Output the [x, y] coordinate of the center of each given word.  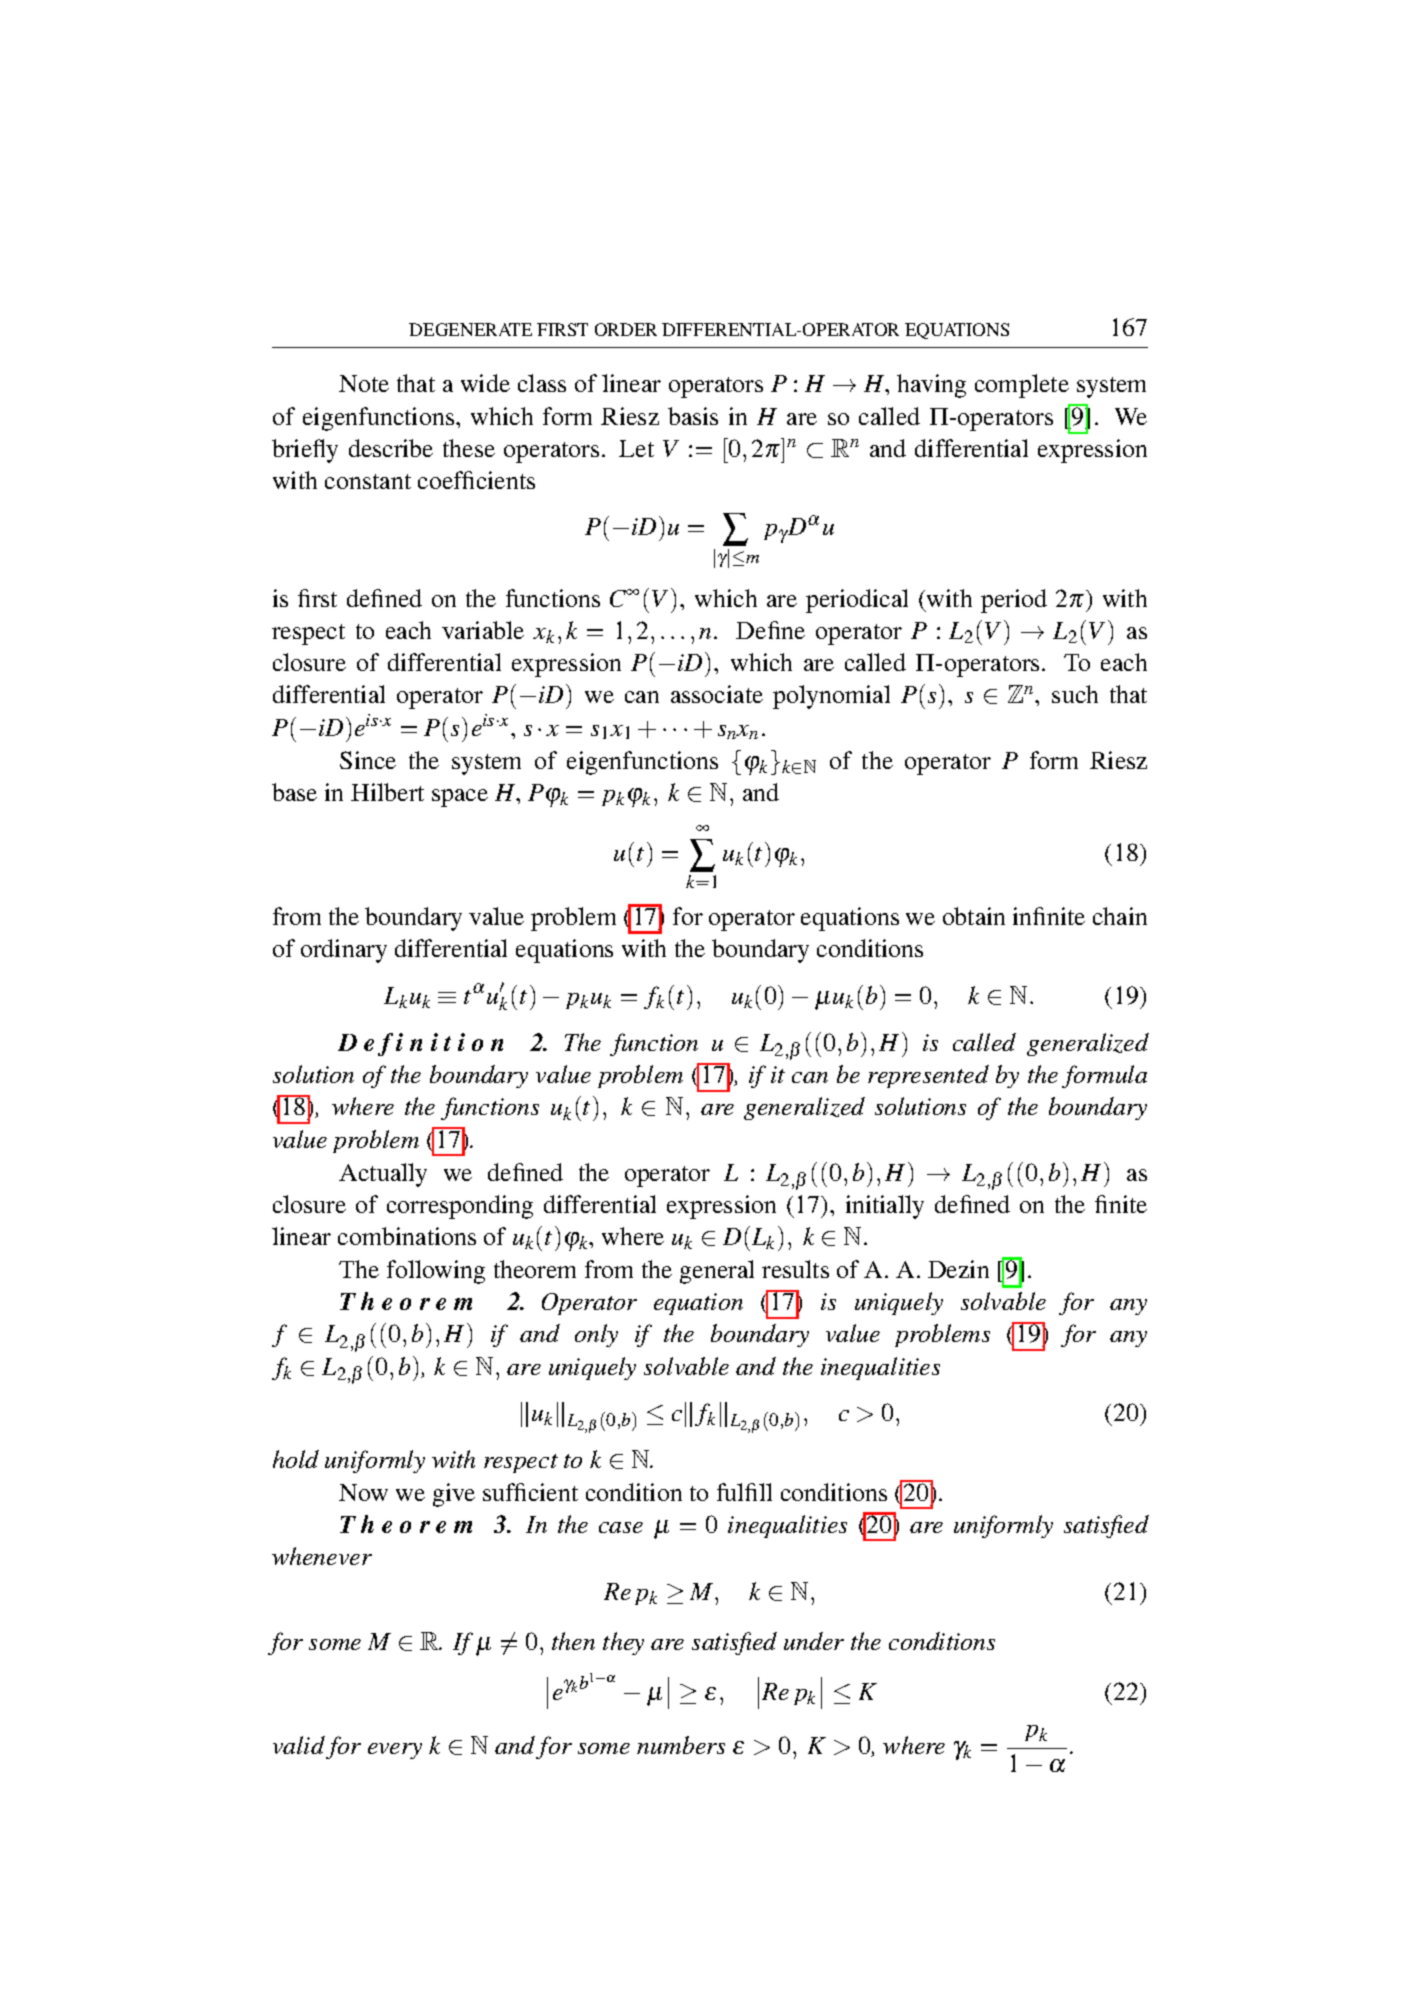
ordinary [344, 951]
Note [364, 383]
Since [368, 760]
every [395, 1751]
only [596, 1335]
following [436, 1272]
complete [1022, 386]
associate [717, 694]
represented [928, 1076]
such [1075, 694]
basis [693, 416]
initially [885, 1207]
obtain [974, 916]
